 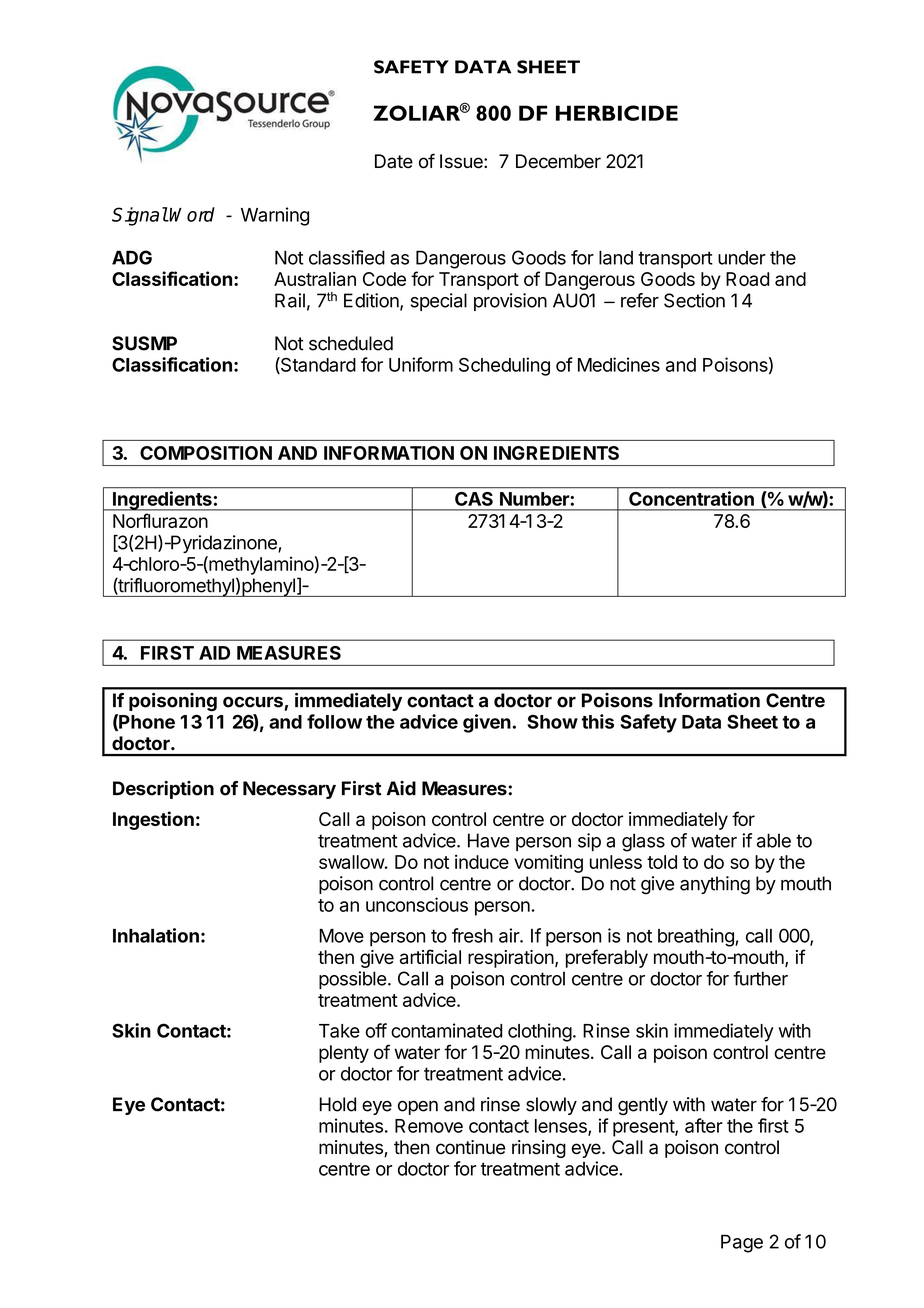 What do you see at coordinates (598, 721) in the page?
I see `this` at bounding box center [598, 721].
